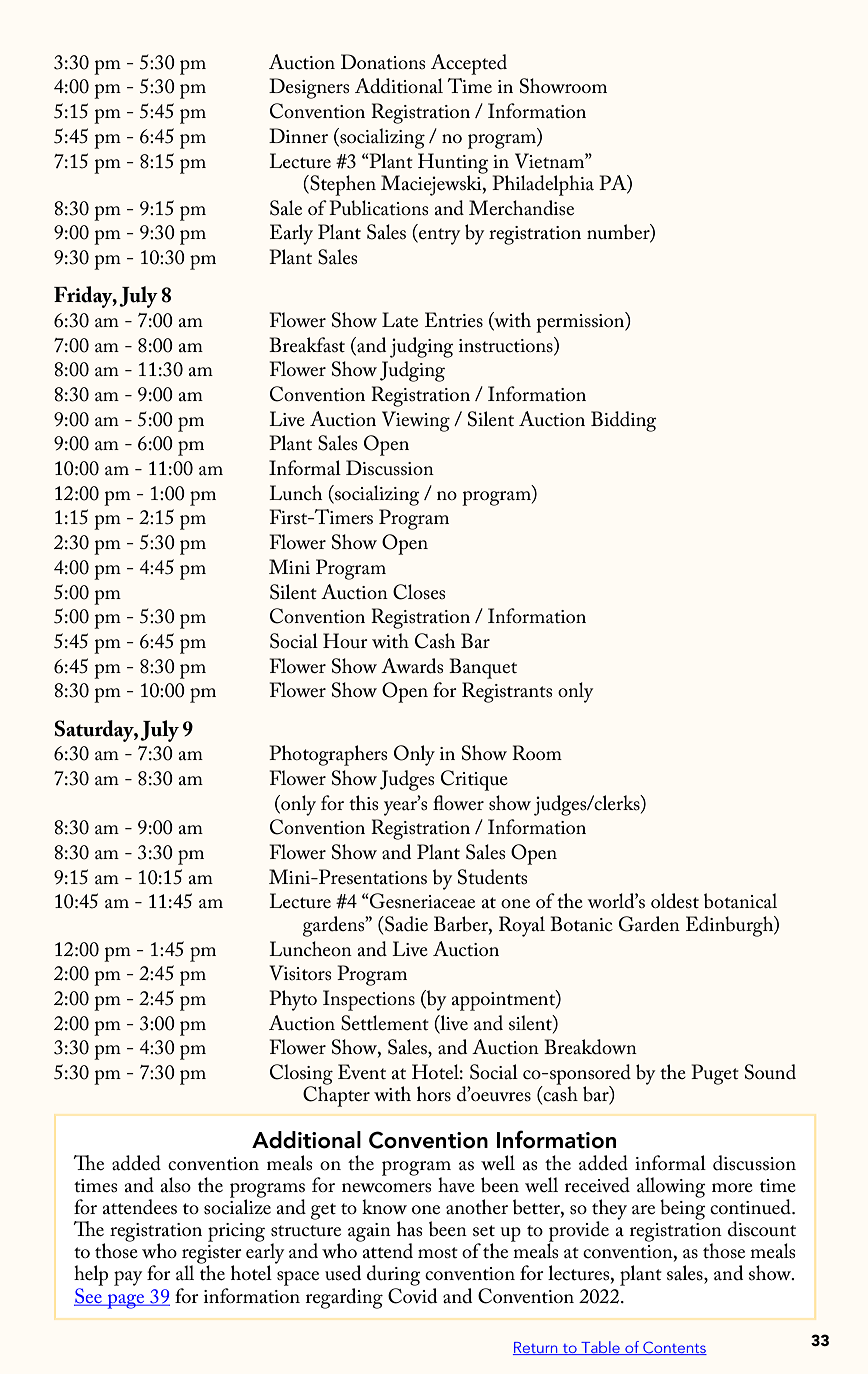 Image resolution: width=868 pixels, height=1374 pixels. Describe the element at coordinates (416, 421) in the screenshot. I see `Viewing` at that location.
